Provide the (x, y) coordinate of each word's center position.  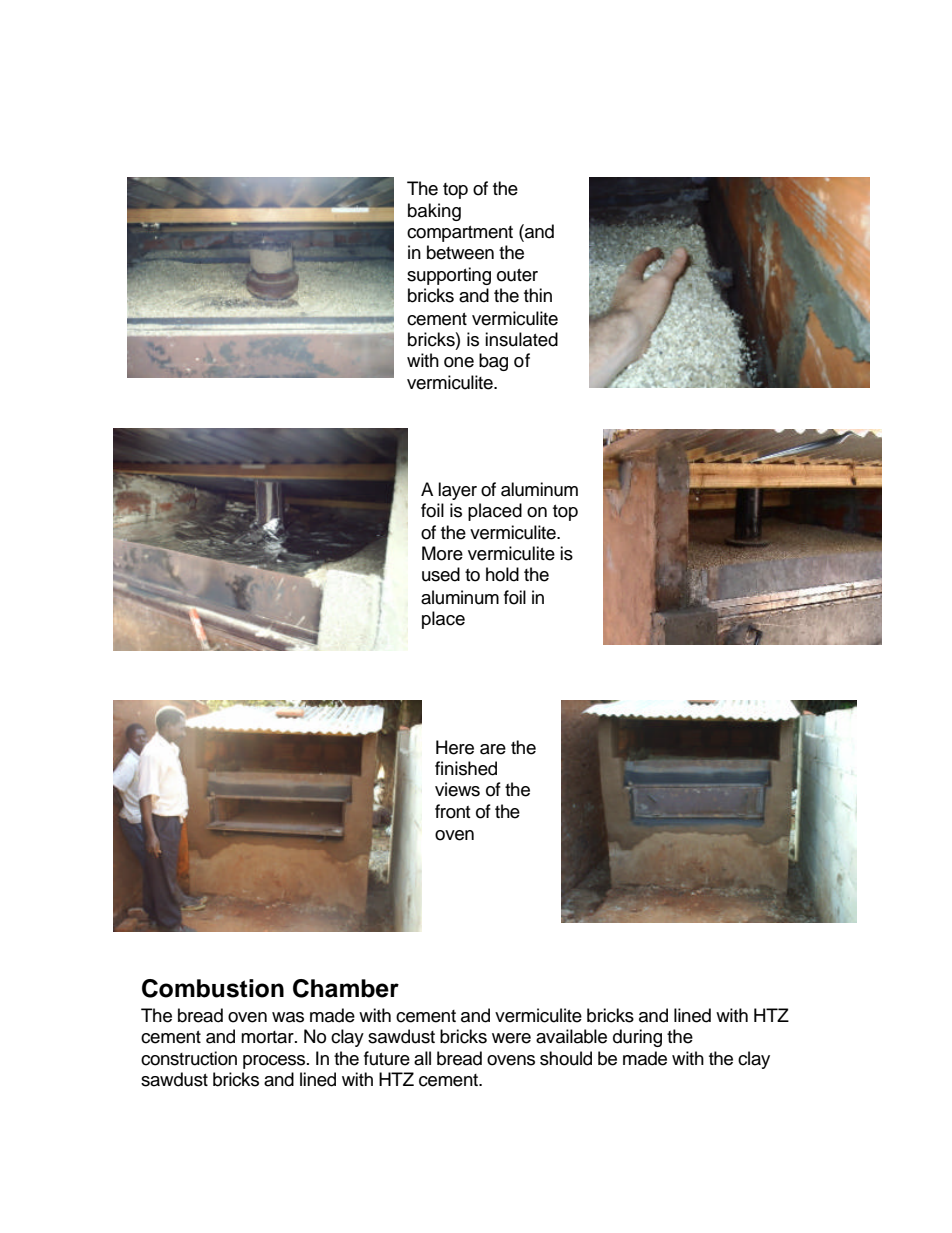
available (571, 1036)
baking (434, 212)
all (422, 1058)
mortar (268, 1037)
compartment (460, 234)
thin (538, 295)
